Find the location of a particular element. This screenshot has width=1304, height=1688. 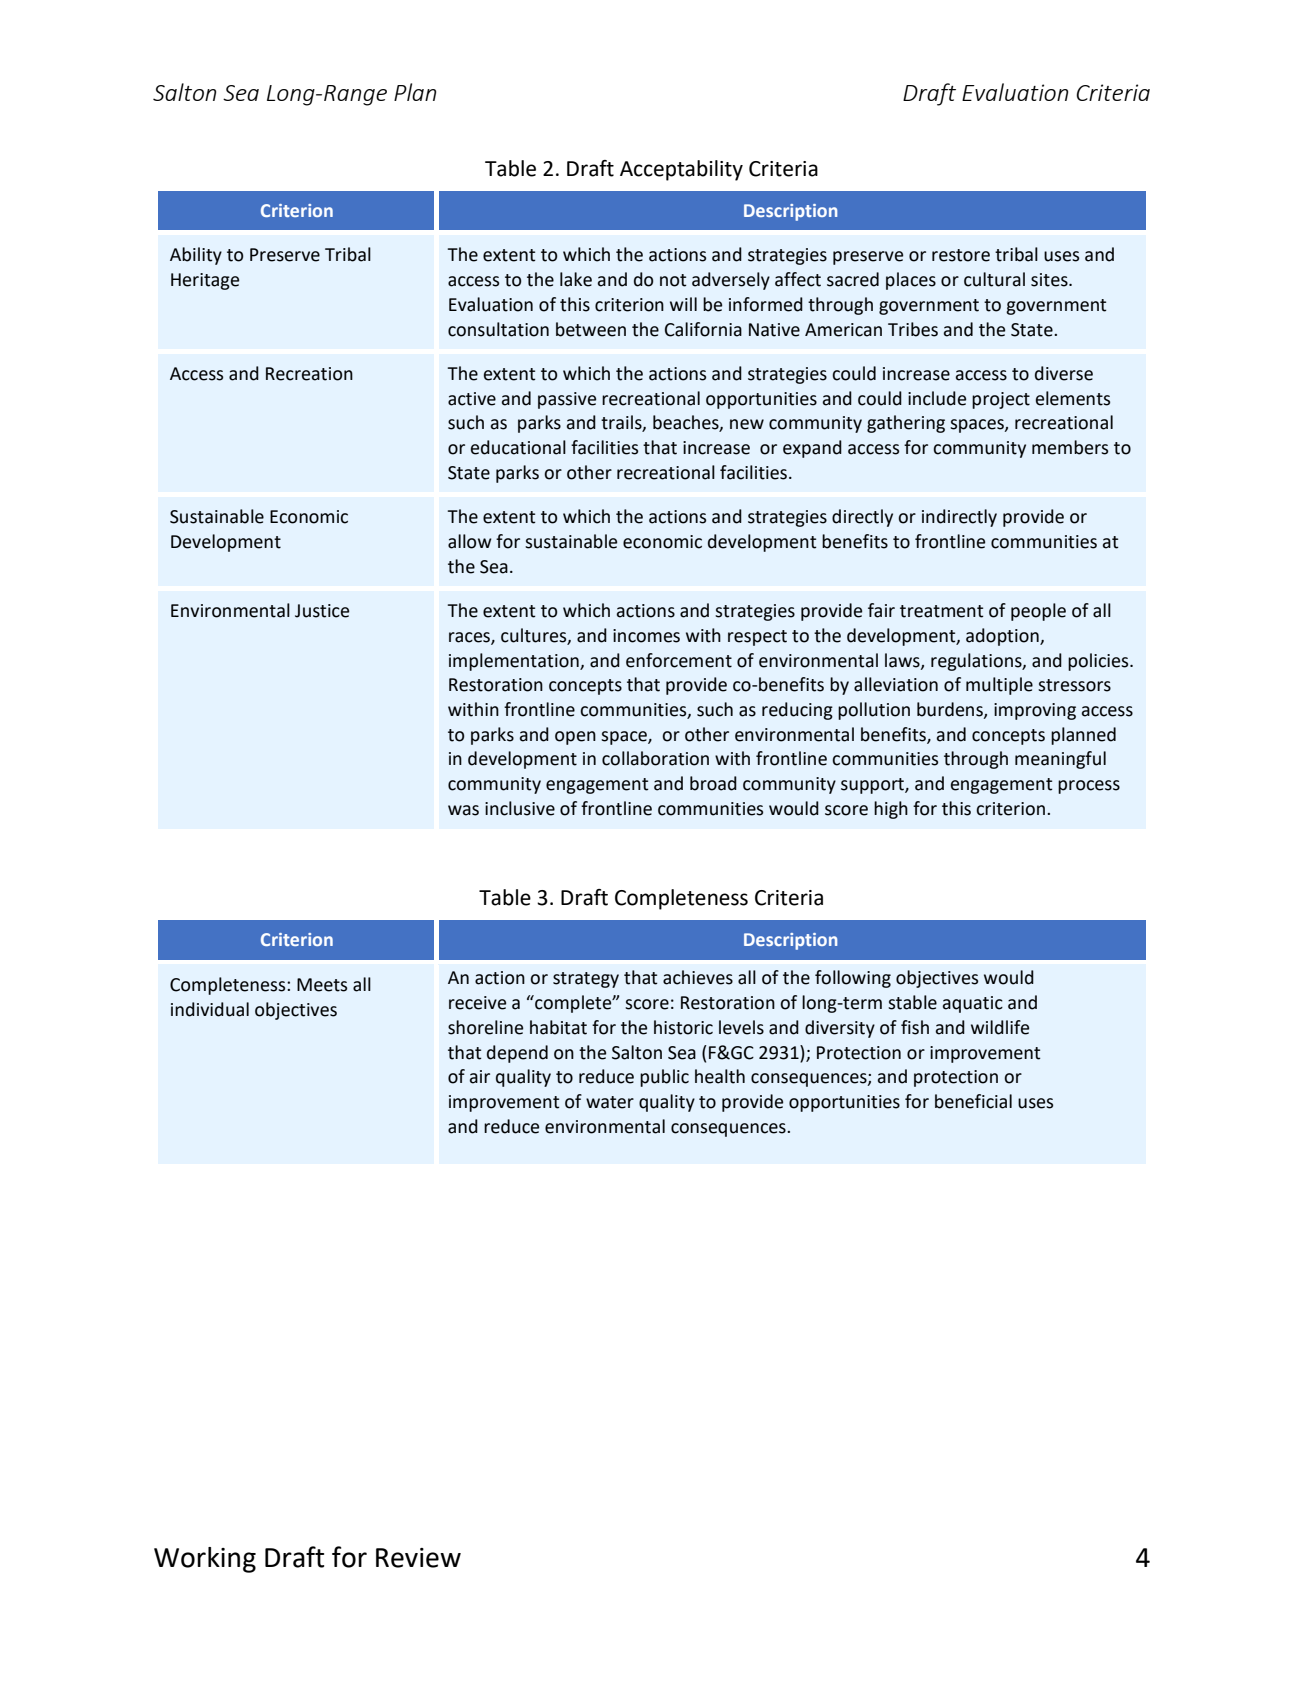

achieves is located at coordinates (698, 977).
